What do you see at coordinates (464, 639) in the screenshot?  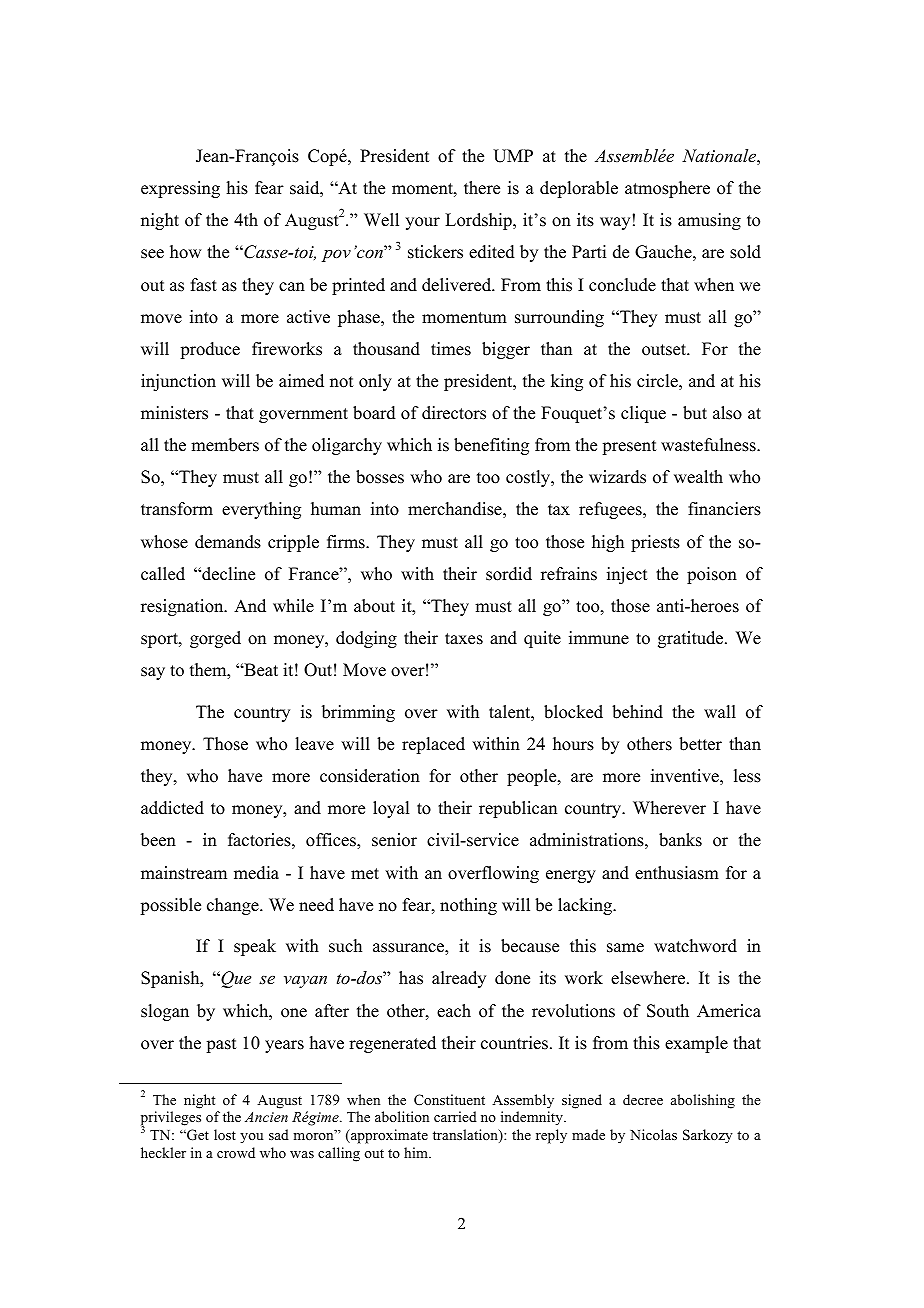 I see `taxes` at bounding box center [464, 639].
